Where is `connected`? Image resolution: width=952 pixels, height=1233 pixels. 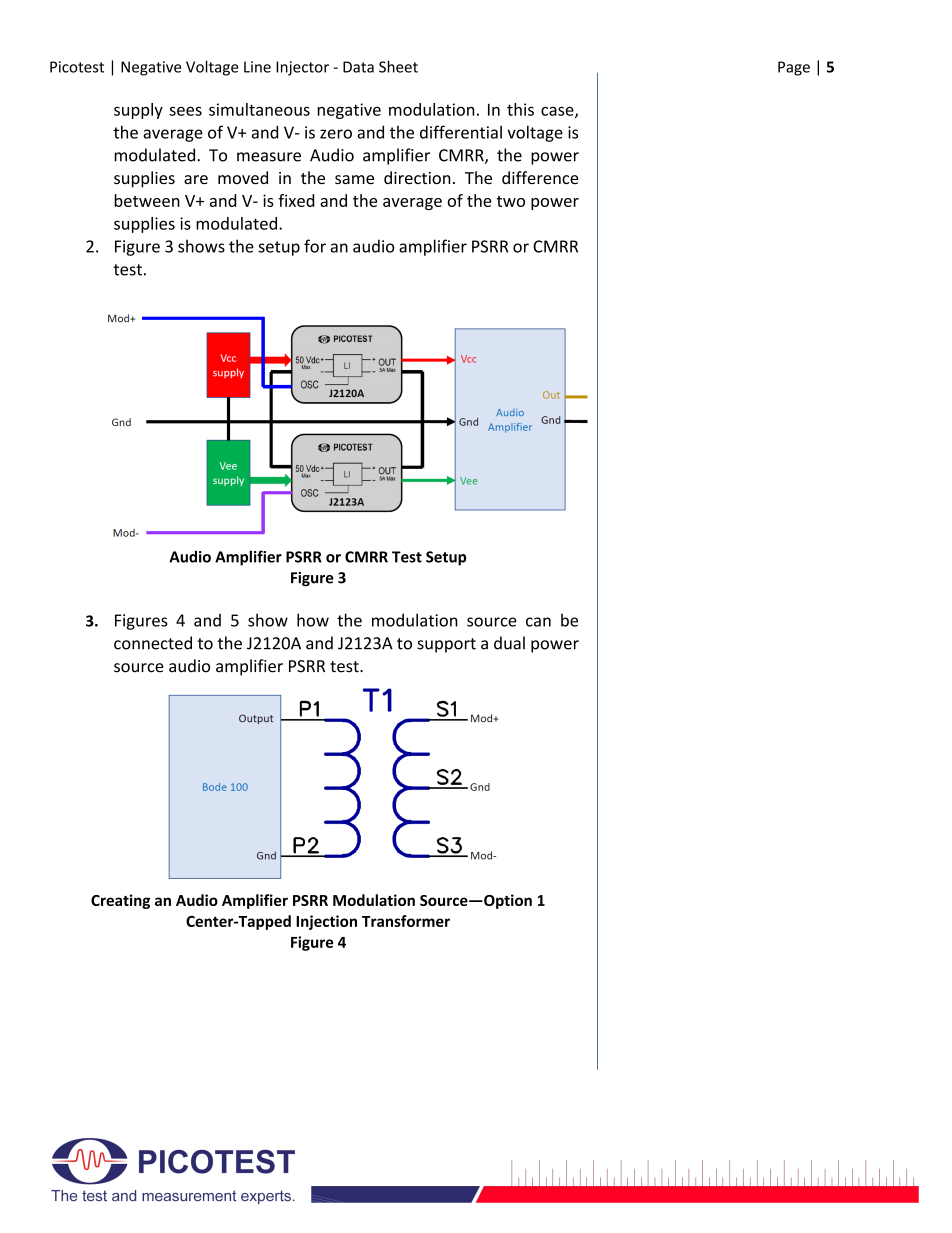
connected is located at coordinates (153, 643).
